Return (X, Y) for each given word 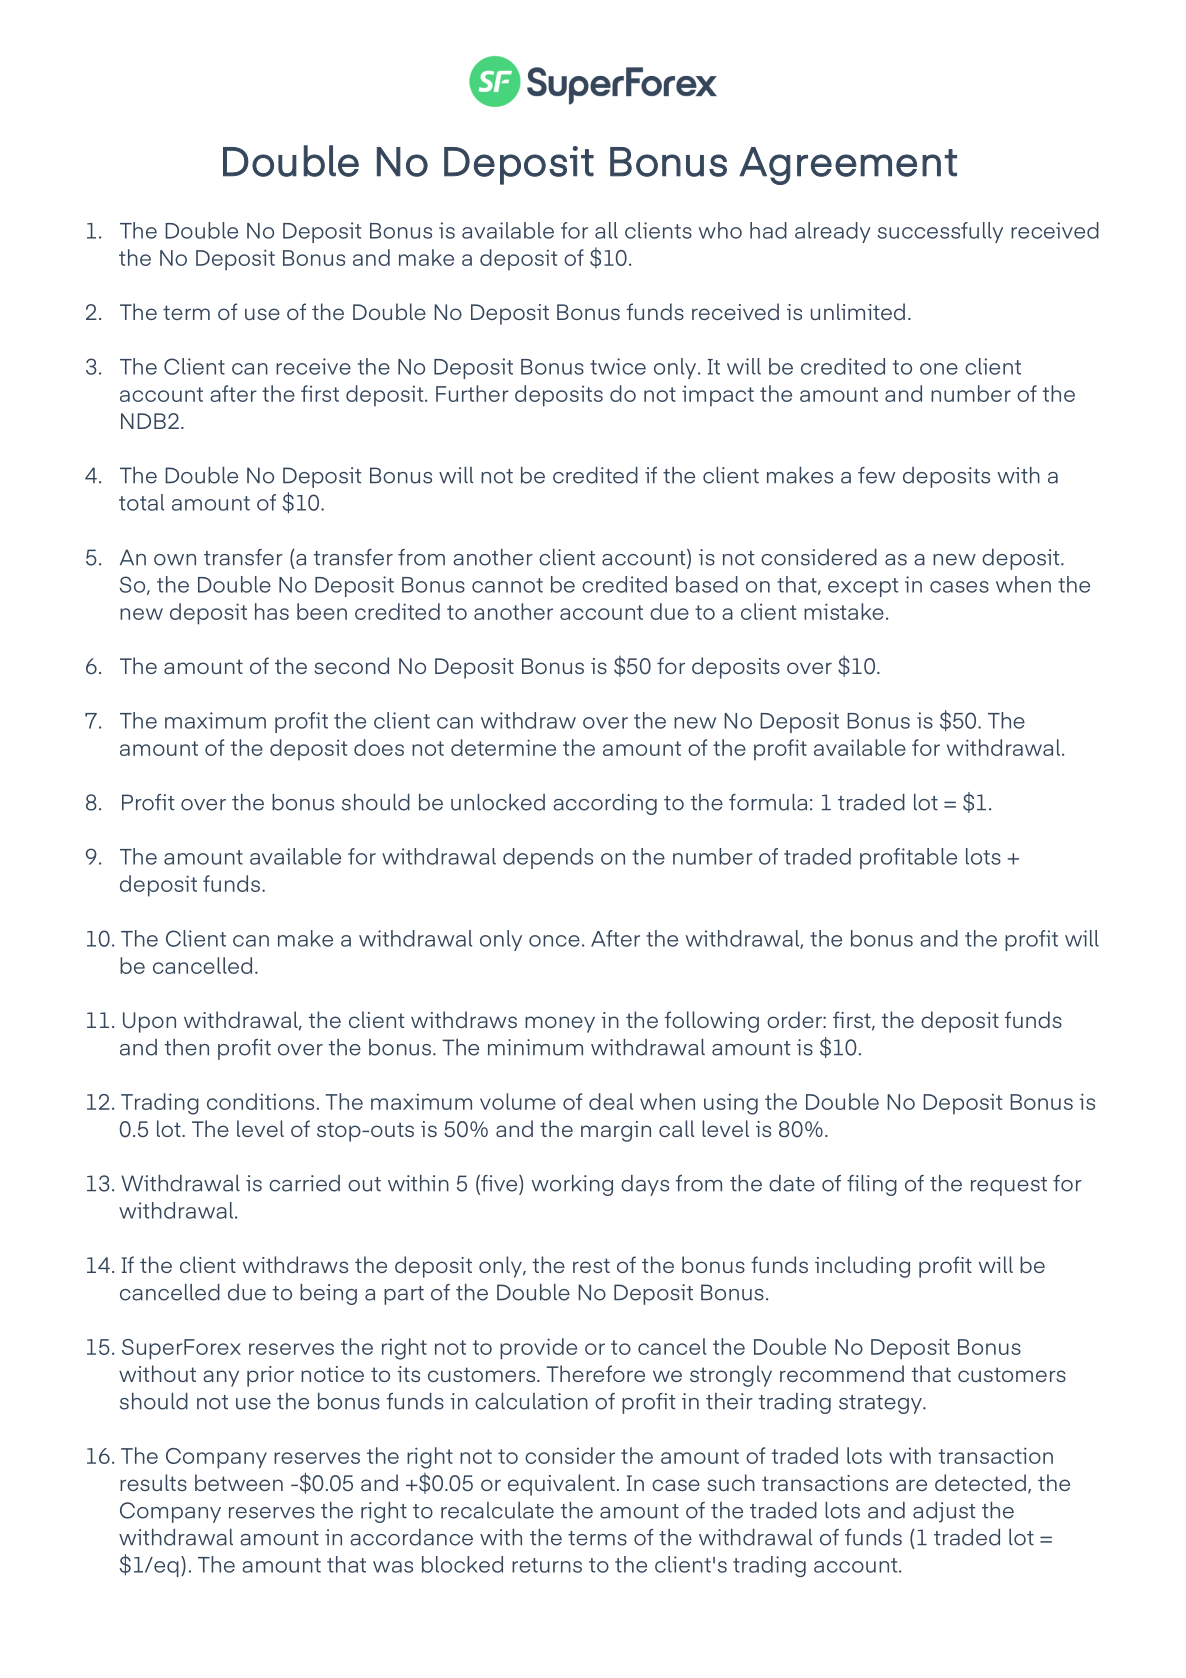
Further (472, 393)
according (605, 804)
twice (618, 366)
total (141, 502)
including (862, 1267)
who (720, 230)
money (560, 1024)
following (711, 1022)
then (187, 1047)
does (379, 747)
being (328, 1294)
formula (768, 802)
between (239, 1482)
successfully (940, 232)
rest (591, 1265)
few (876, 475)
